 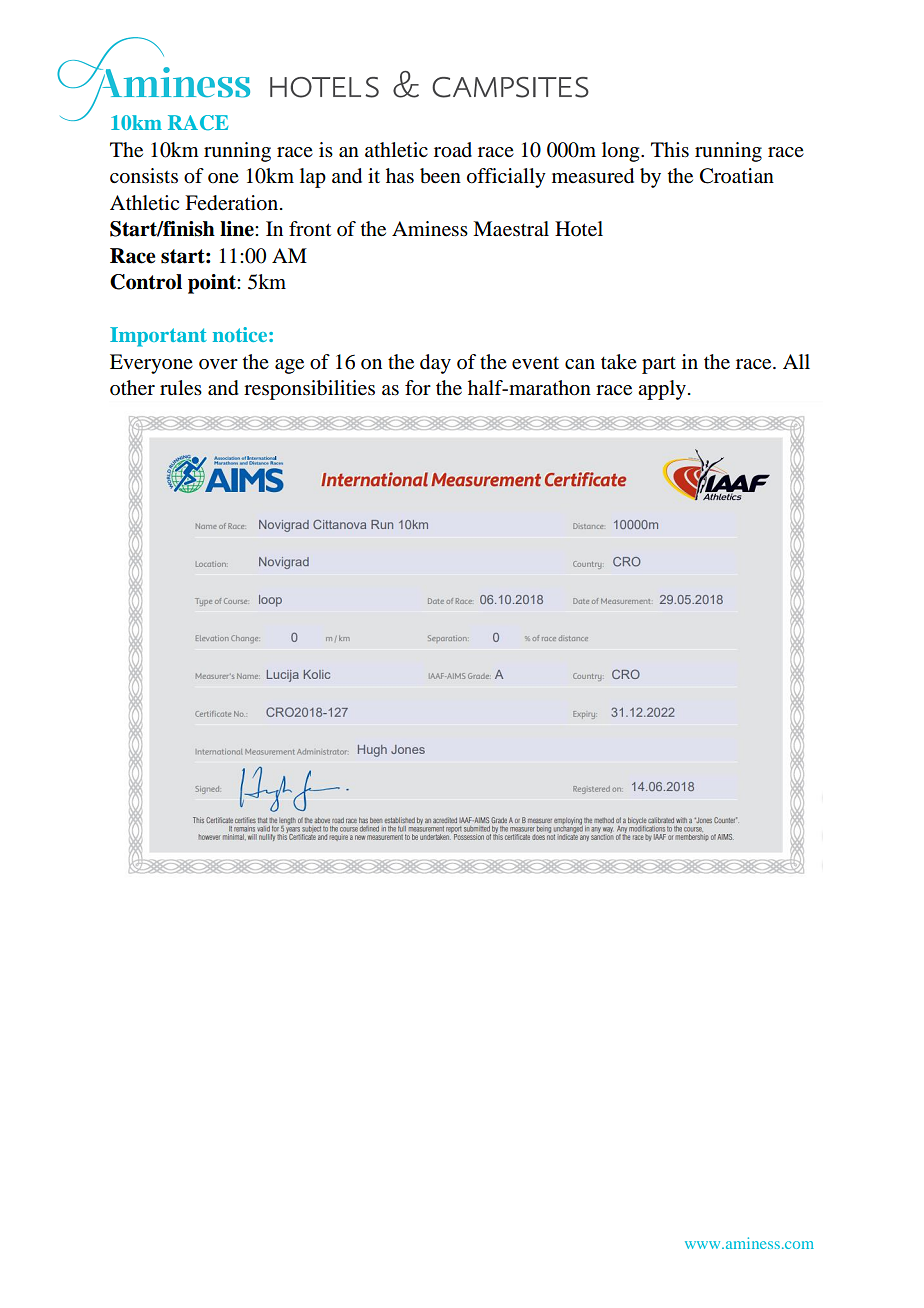 What do you see at coordinates (579, 229) in the page?
I see `Hotel` at bounding box center [579, 229].
